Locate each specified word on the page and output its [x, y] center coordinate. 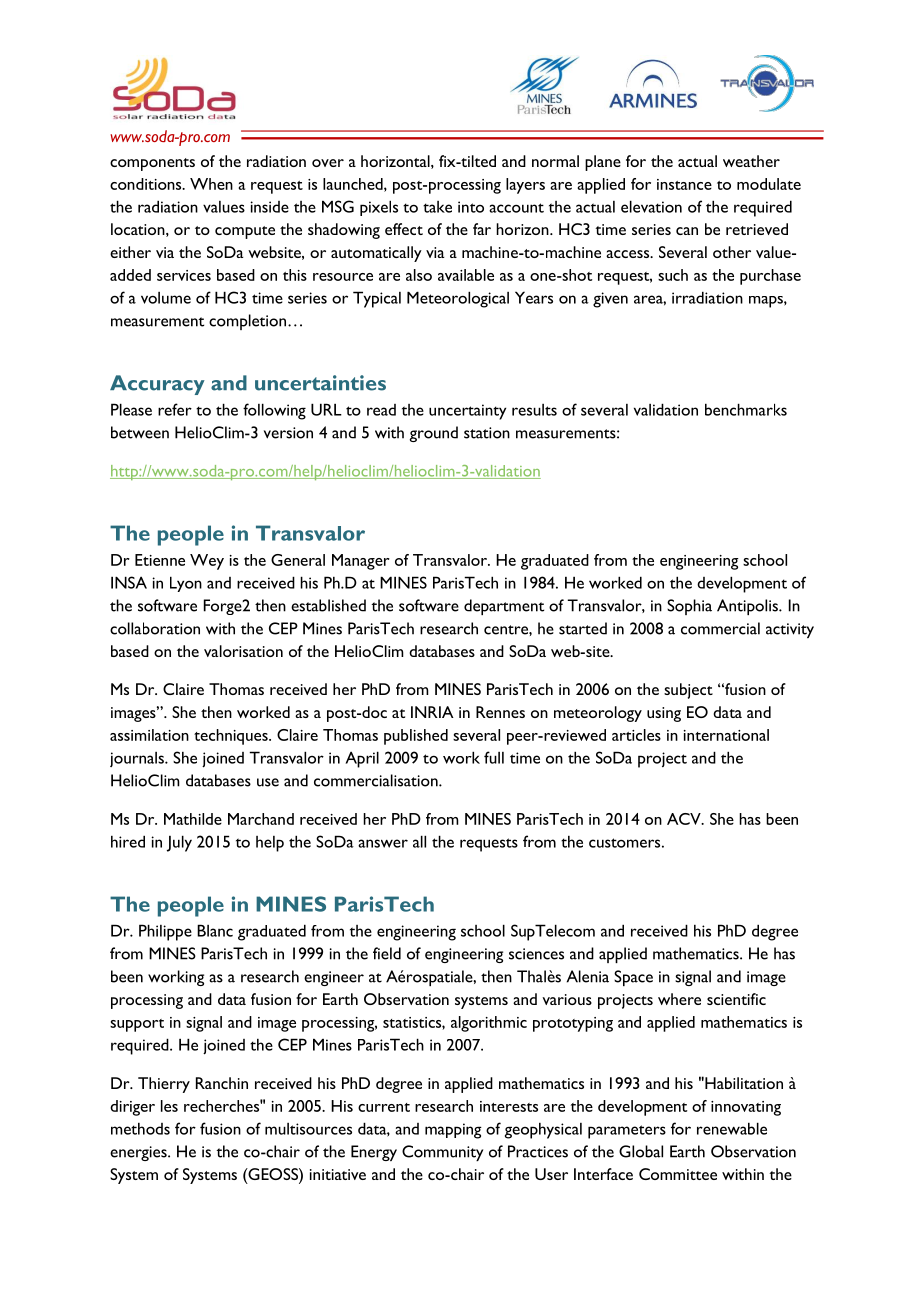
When [211, 184]
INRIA [432, 712]
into [471, 207]
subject [688, 691]
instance [684, 184]
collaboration [155, 628]
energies [139, 1153]
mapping [453, 1131]
